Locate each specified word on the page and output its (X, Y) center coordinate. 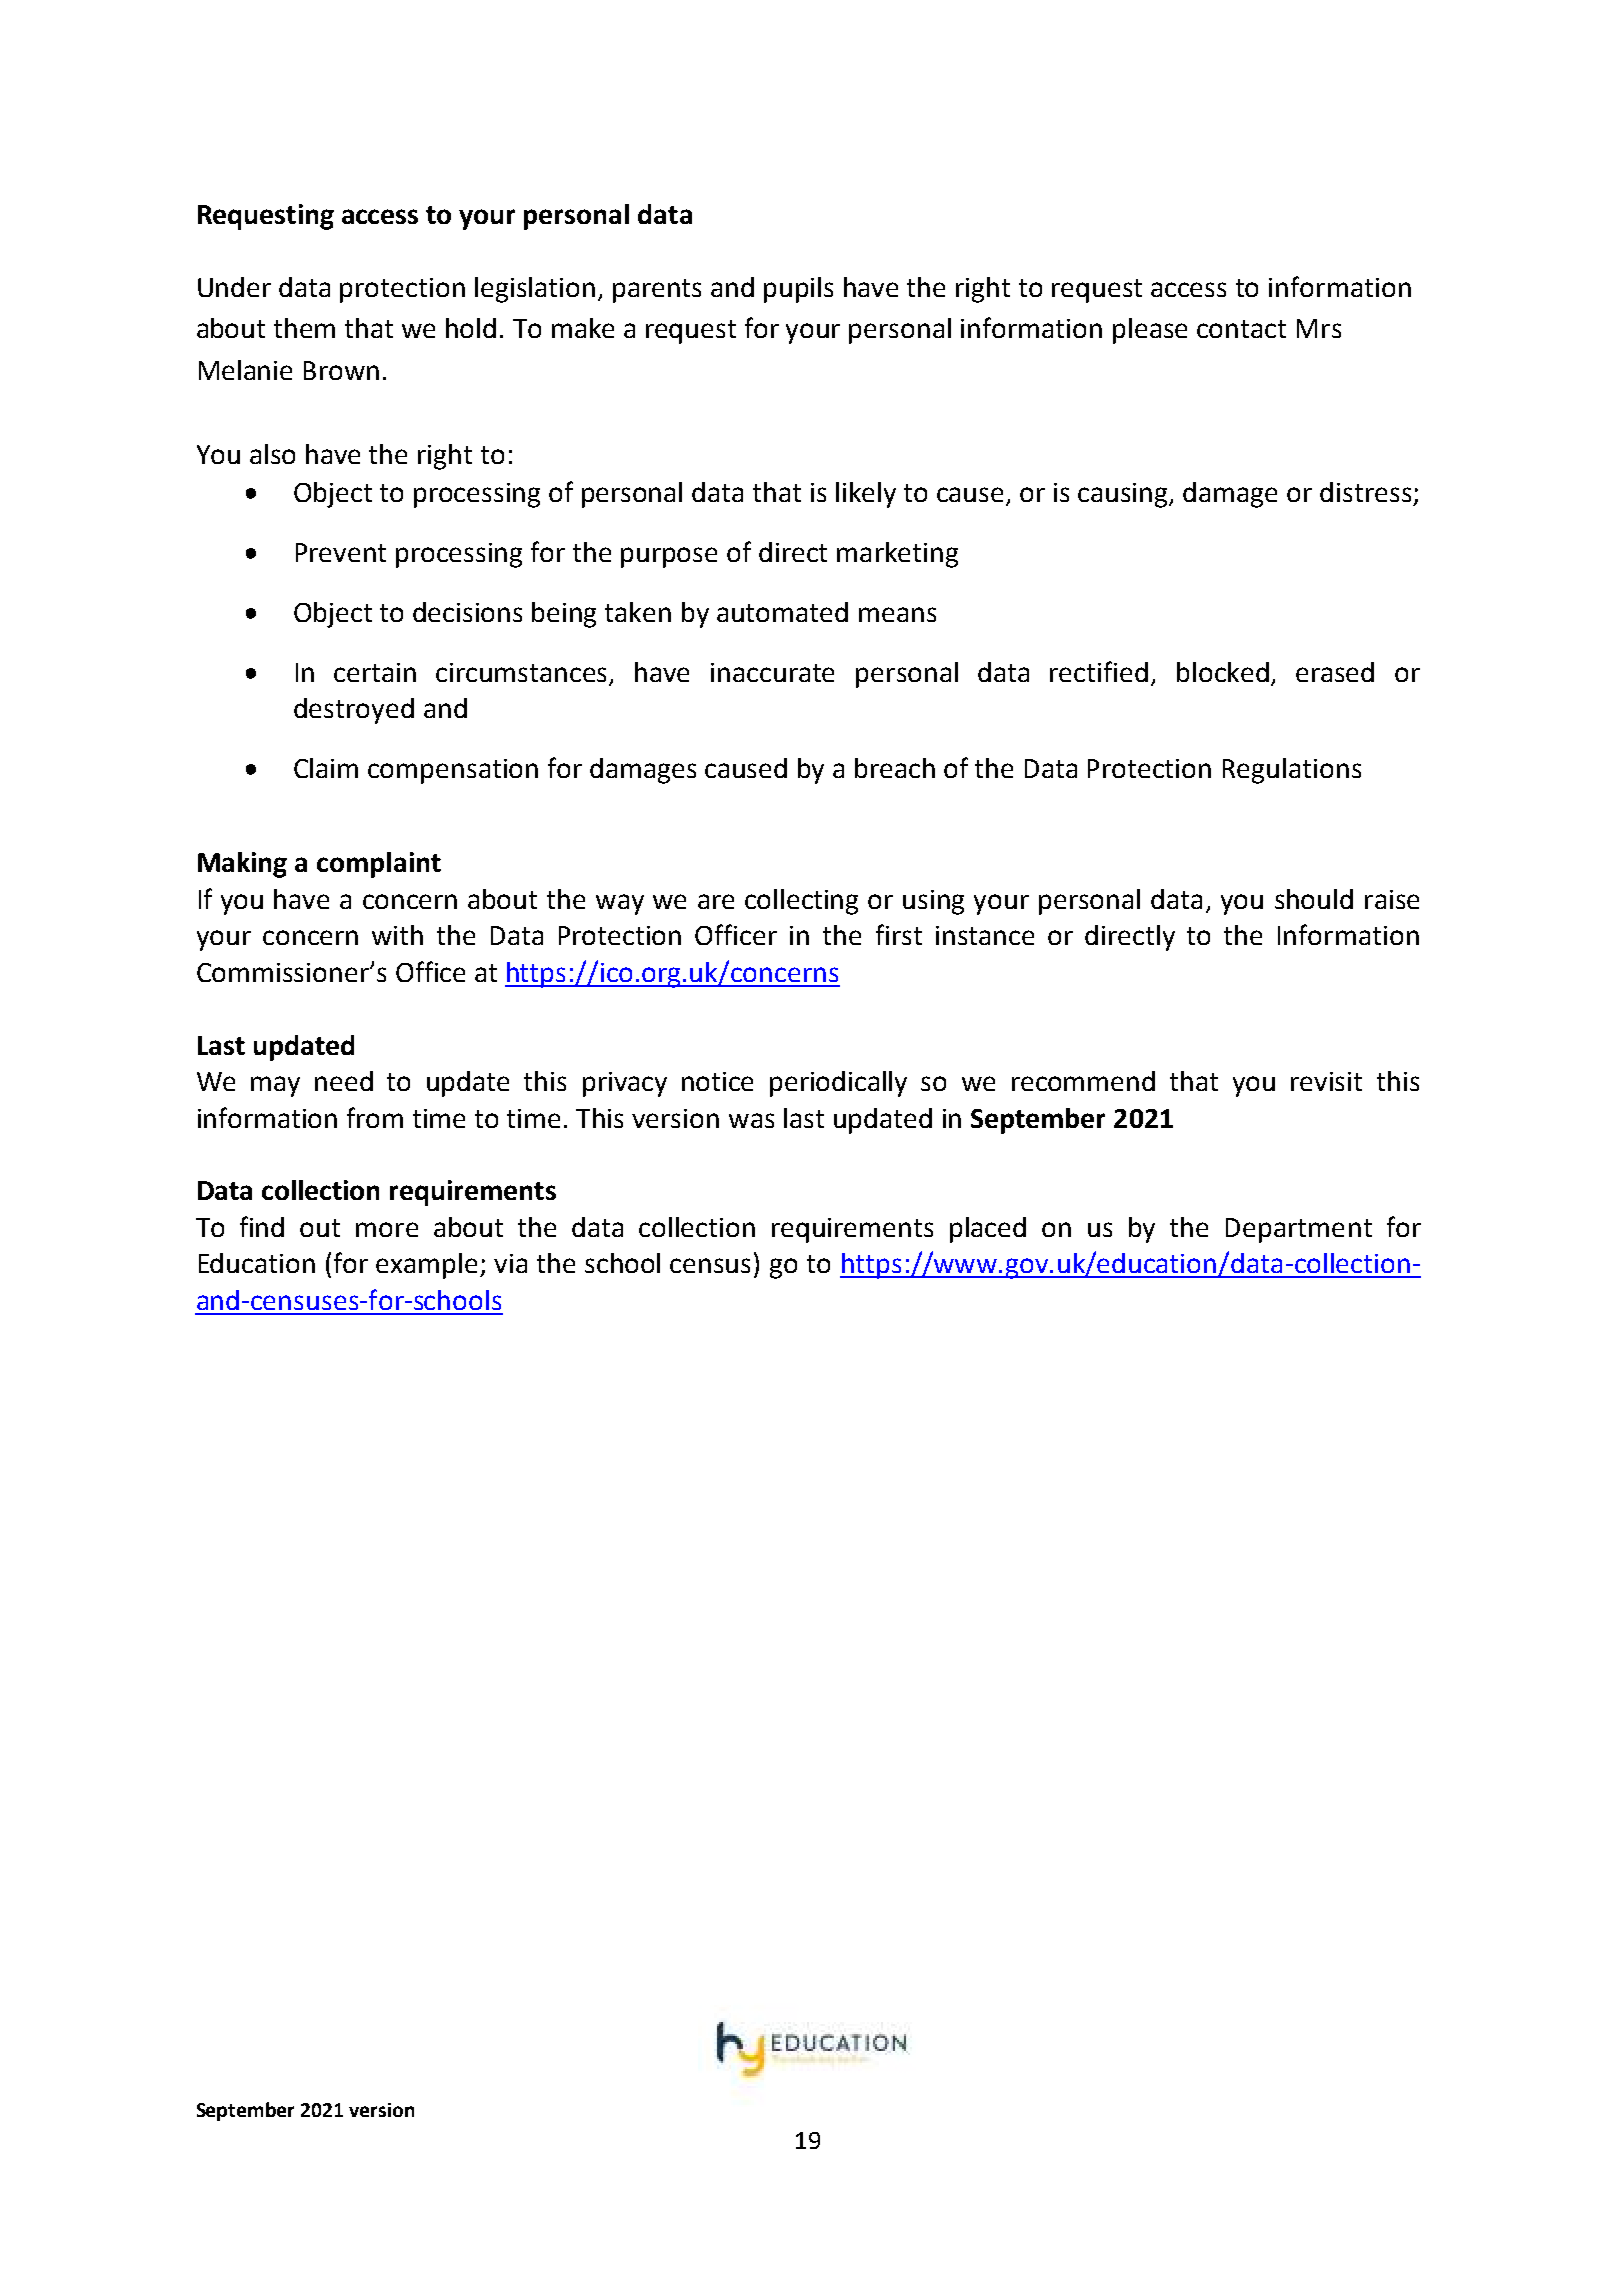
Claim (326, 768)
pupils (798, 290)
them (304, 328)
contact (1241, 329)
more (387, 1229)
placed (988, 1230)
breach (895, 768)
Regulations (1292, 771)
